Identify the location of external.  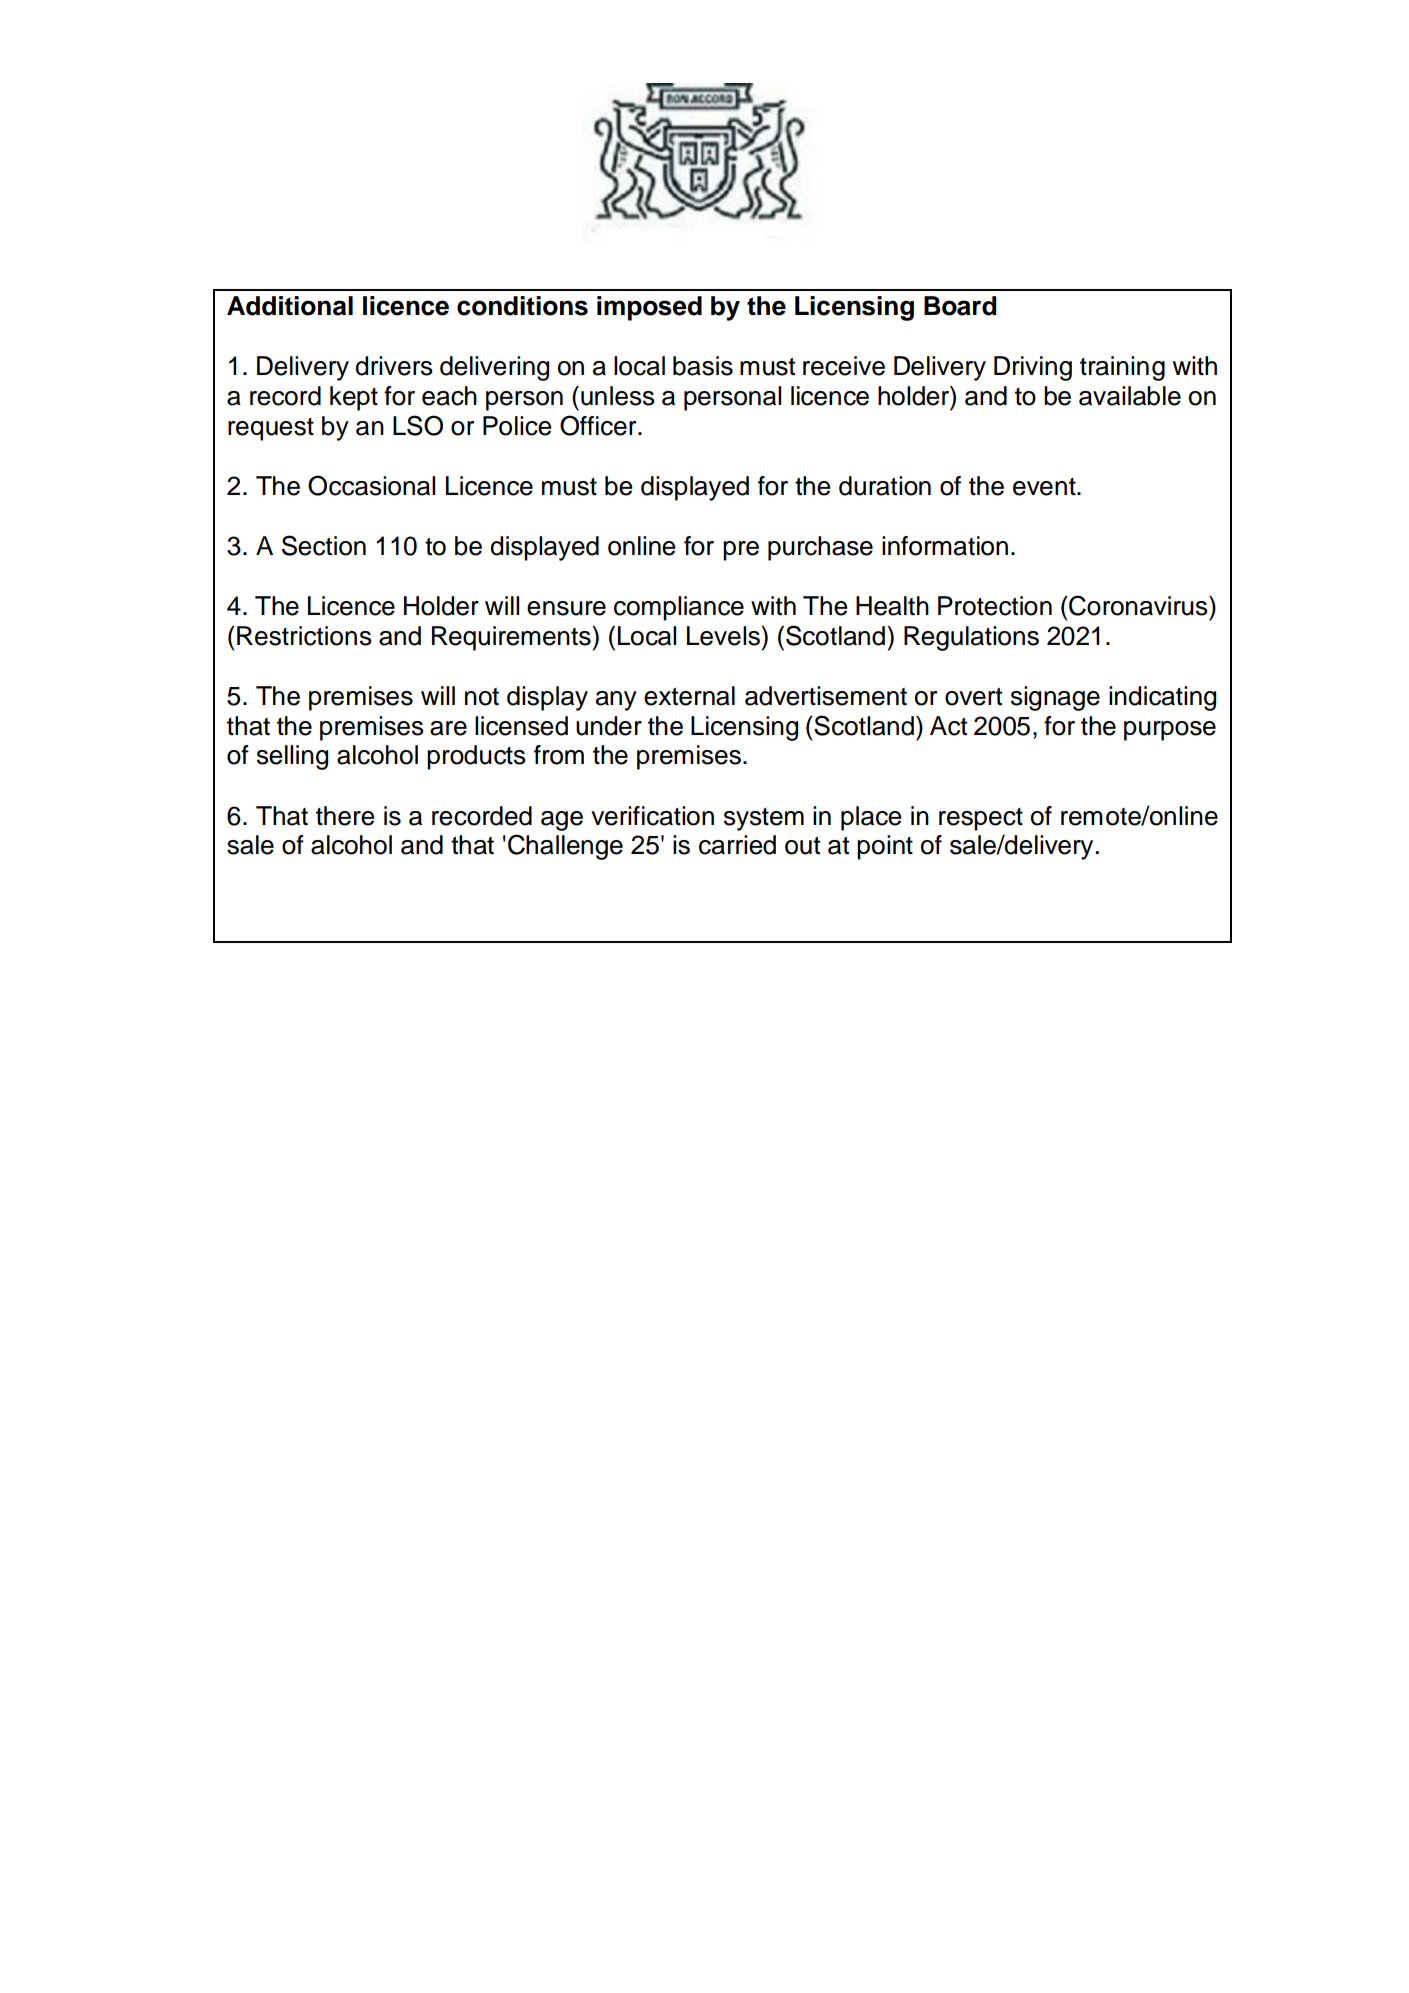
(689, 696).
